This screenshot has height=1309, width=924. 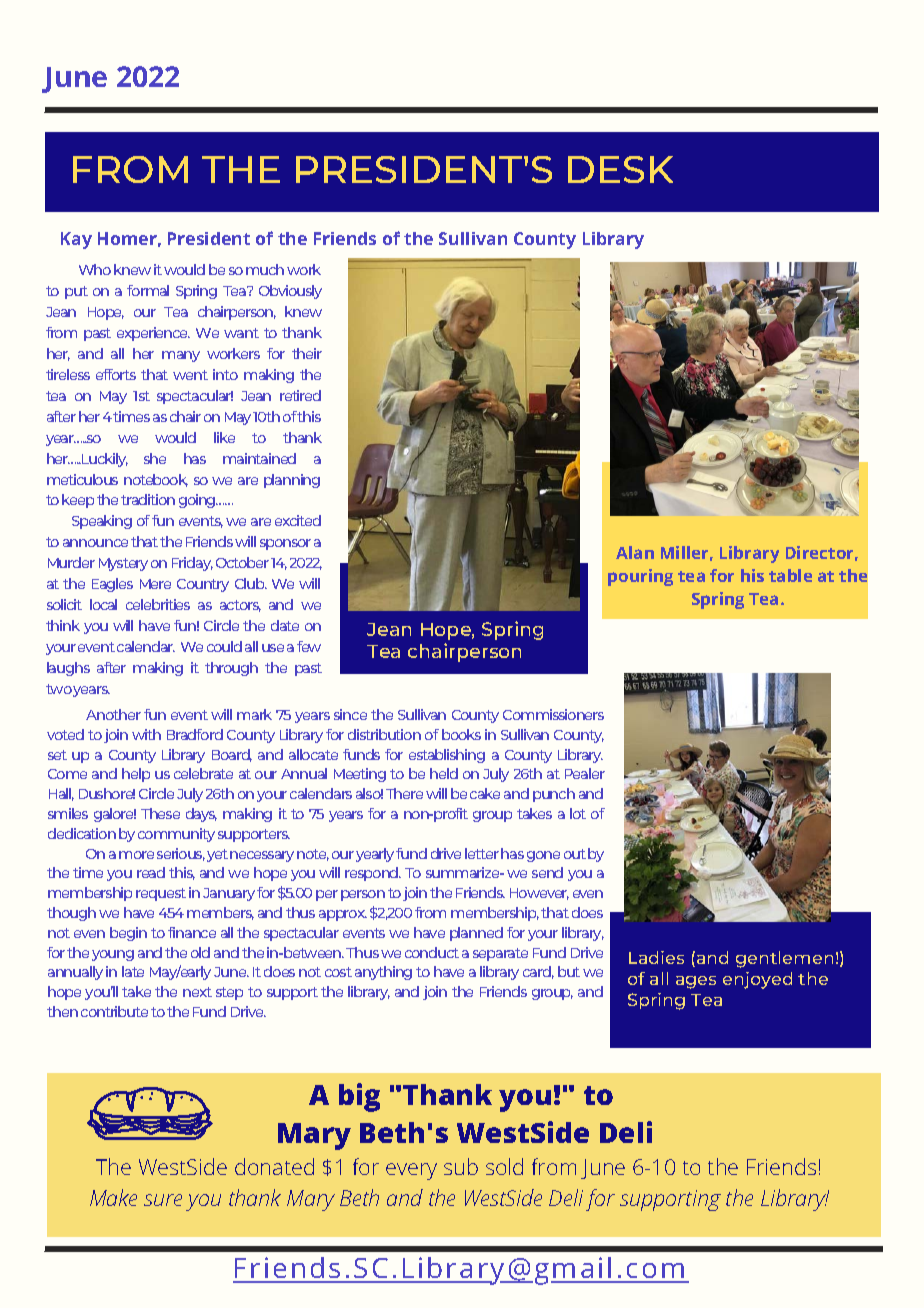 What do you see at coordinates (300, 395) in the screenshot?
I see `retired` at bounding box center [300, 395].
